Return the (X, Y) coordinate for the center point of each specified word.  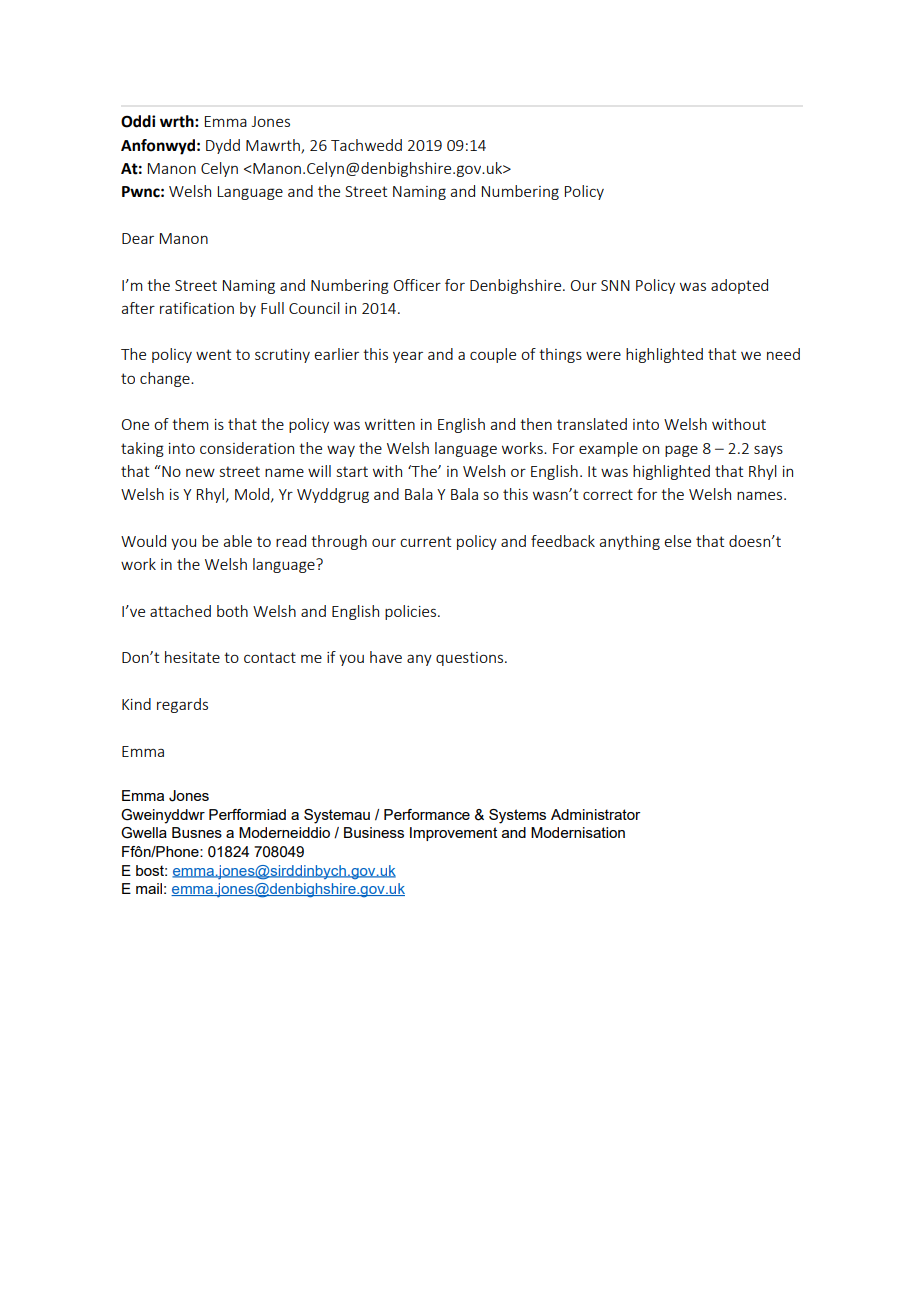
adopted (739, 286)
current (425, 541)
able (238, 541)
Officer (417, 285)
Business (374, 832)
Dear (138, 238)
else (677, 541)
